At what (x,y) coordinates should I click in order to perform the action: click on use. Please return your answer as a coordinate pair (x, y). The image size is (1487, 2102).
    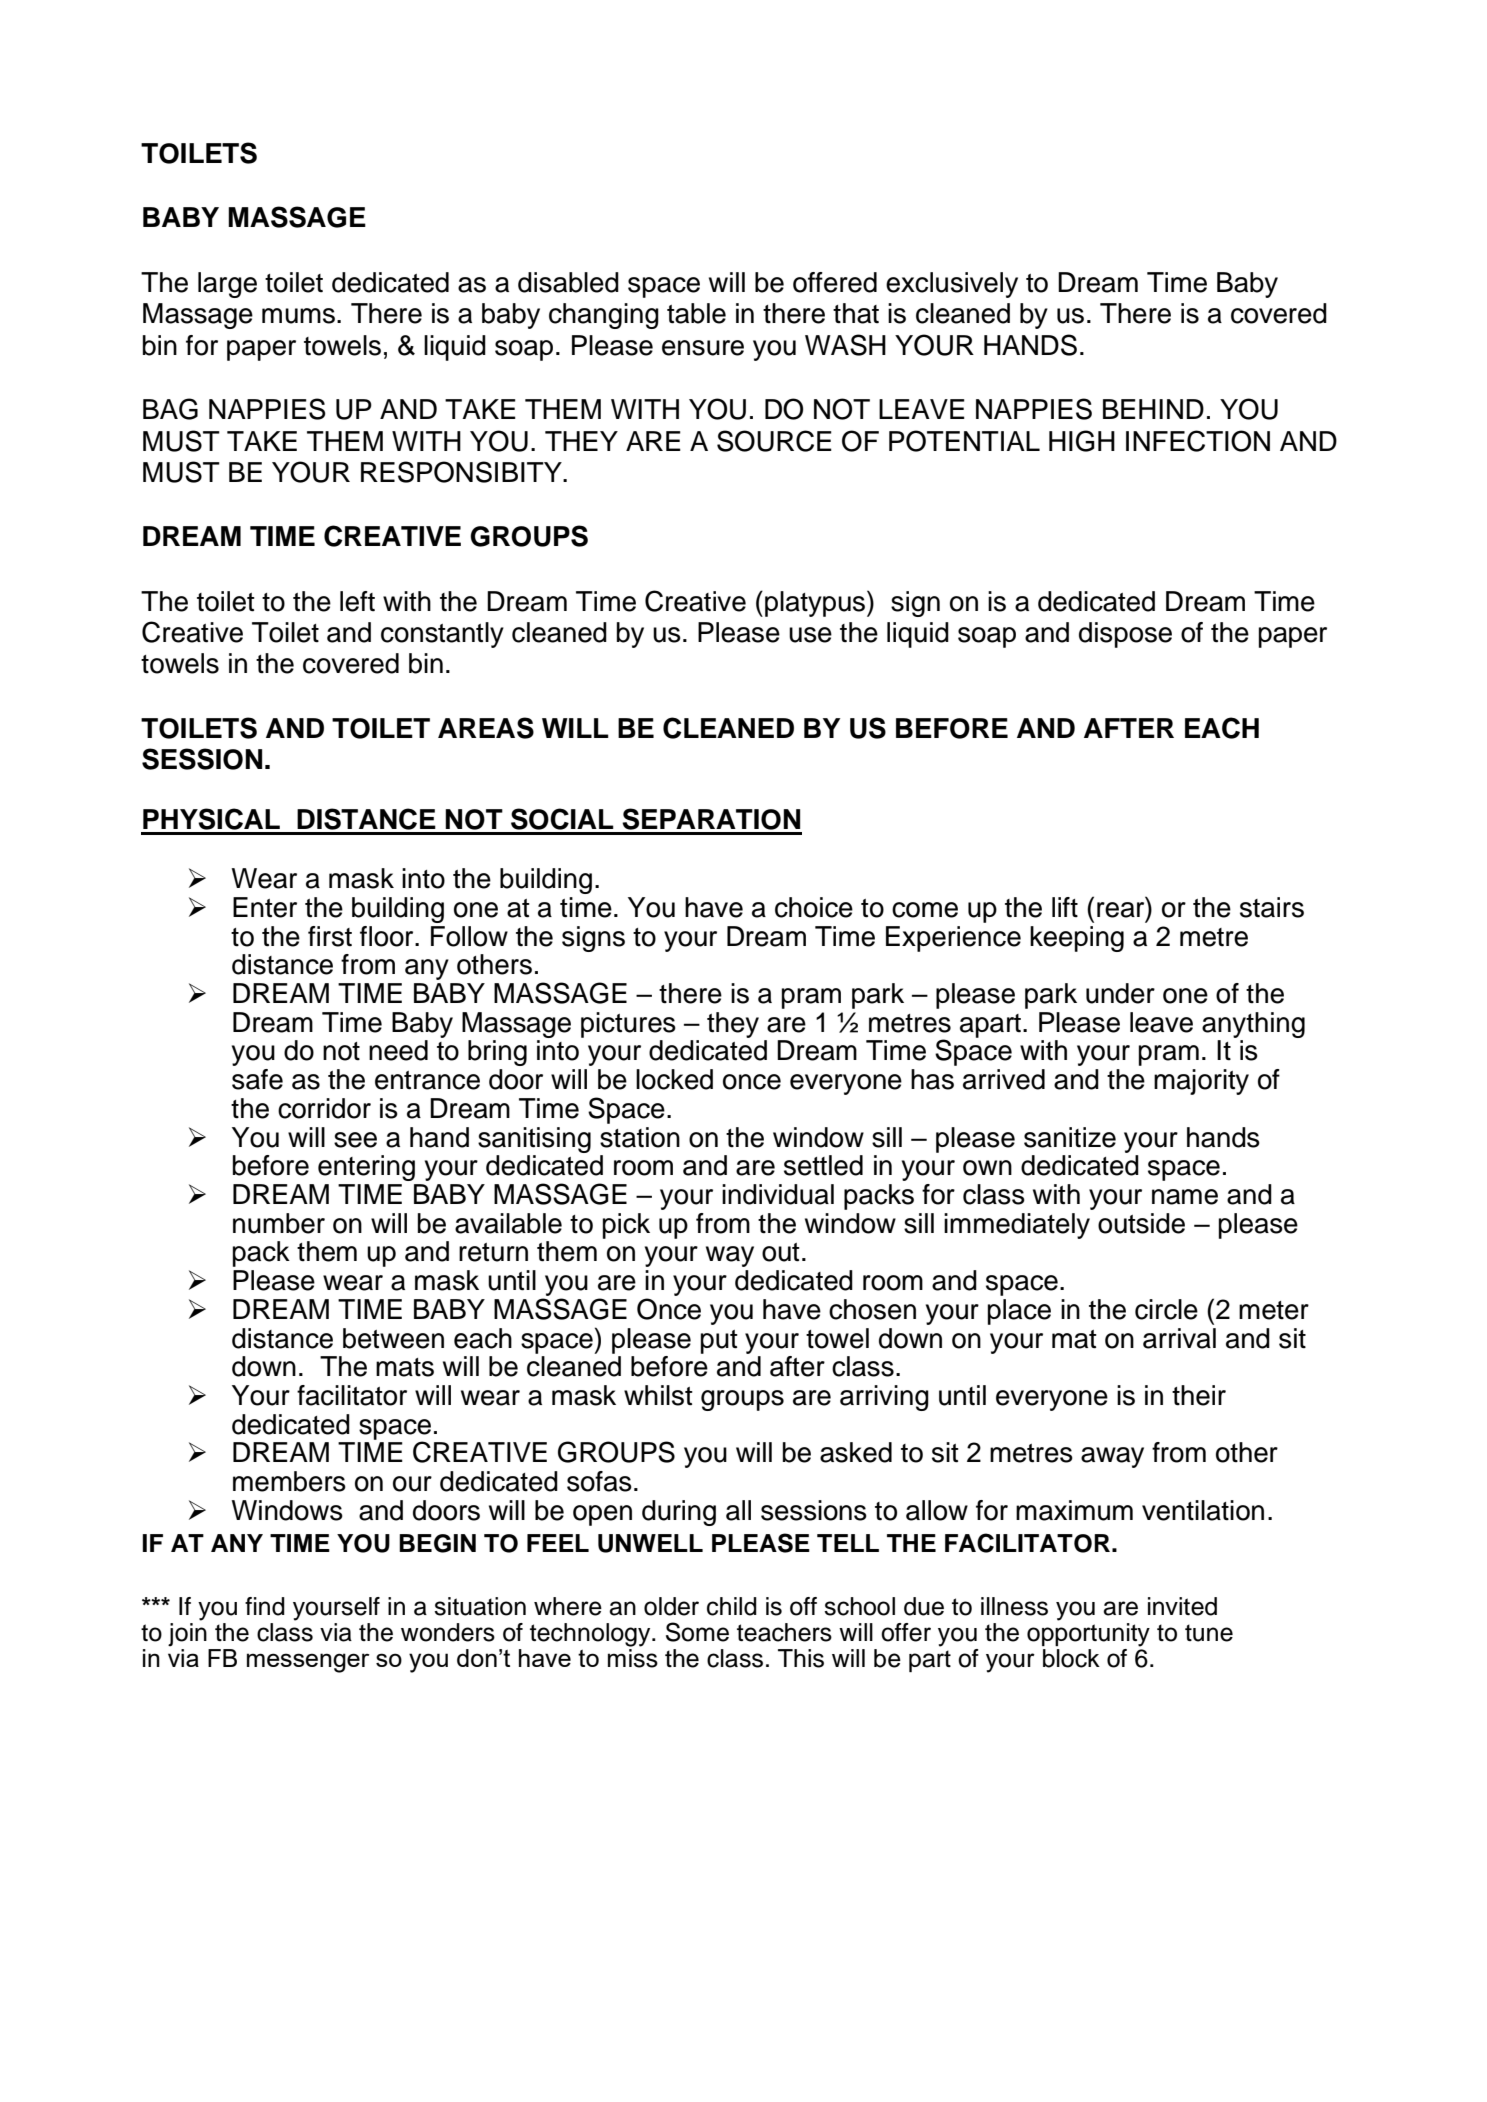
    Looking at the image, I should click on (810, 635).
